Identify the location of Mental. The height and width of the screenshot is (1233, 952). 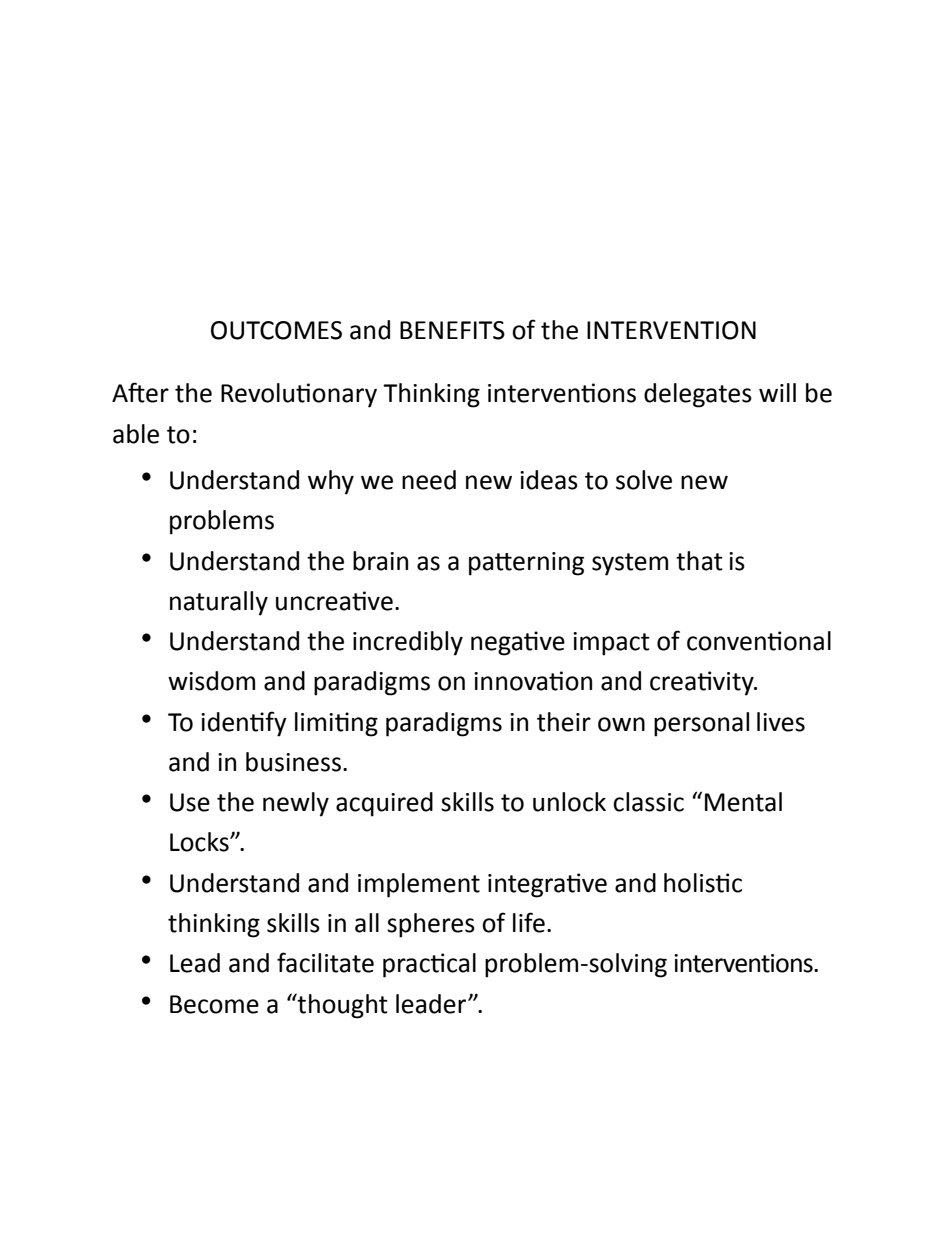
(743, 802).
